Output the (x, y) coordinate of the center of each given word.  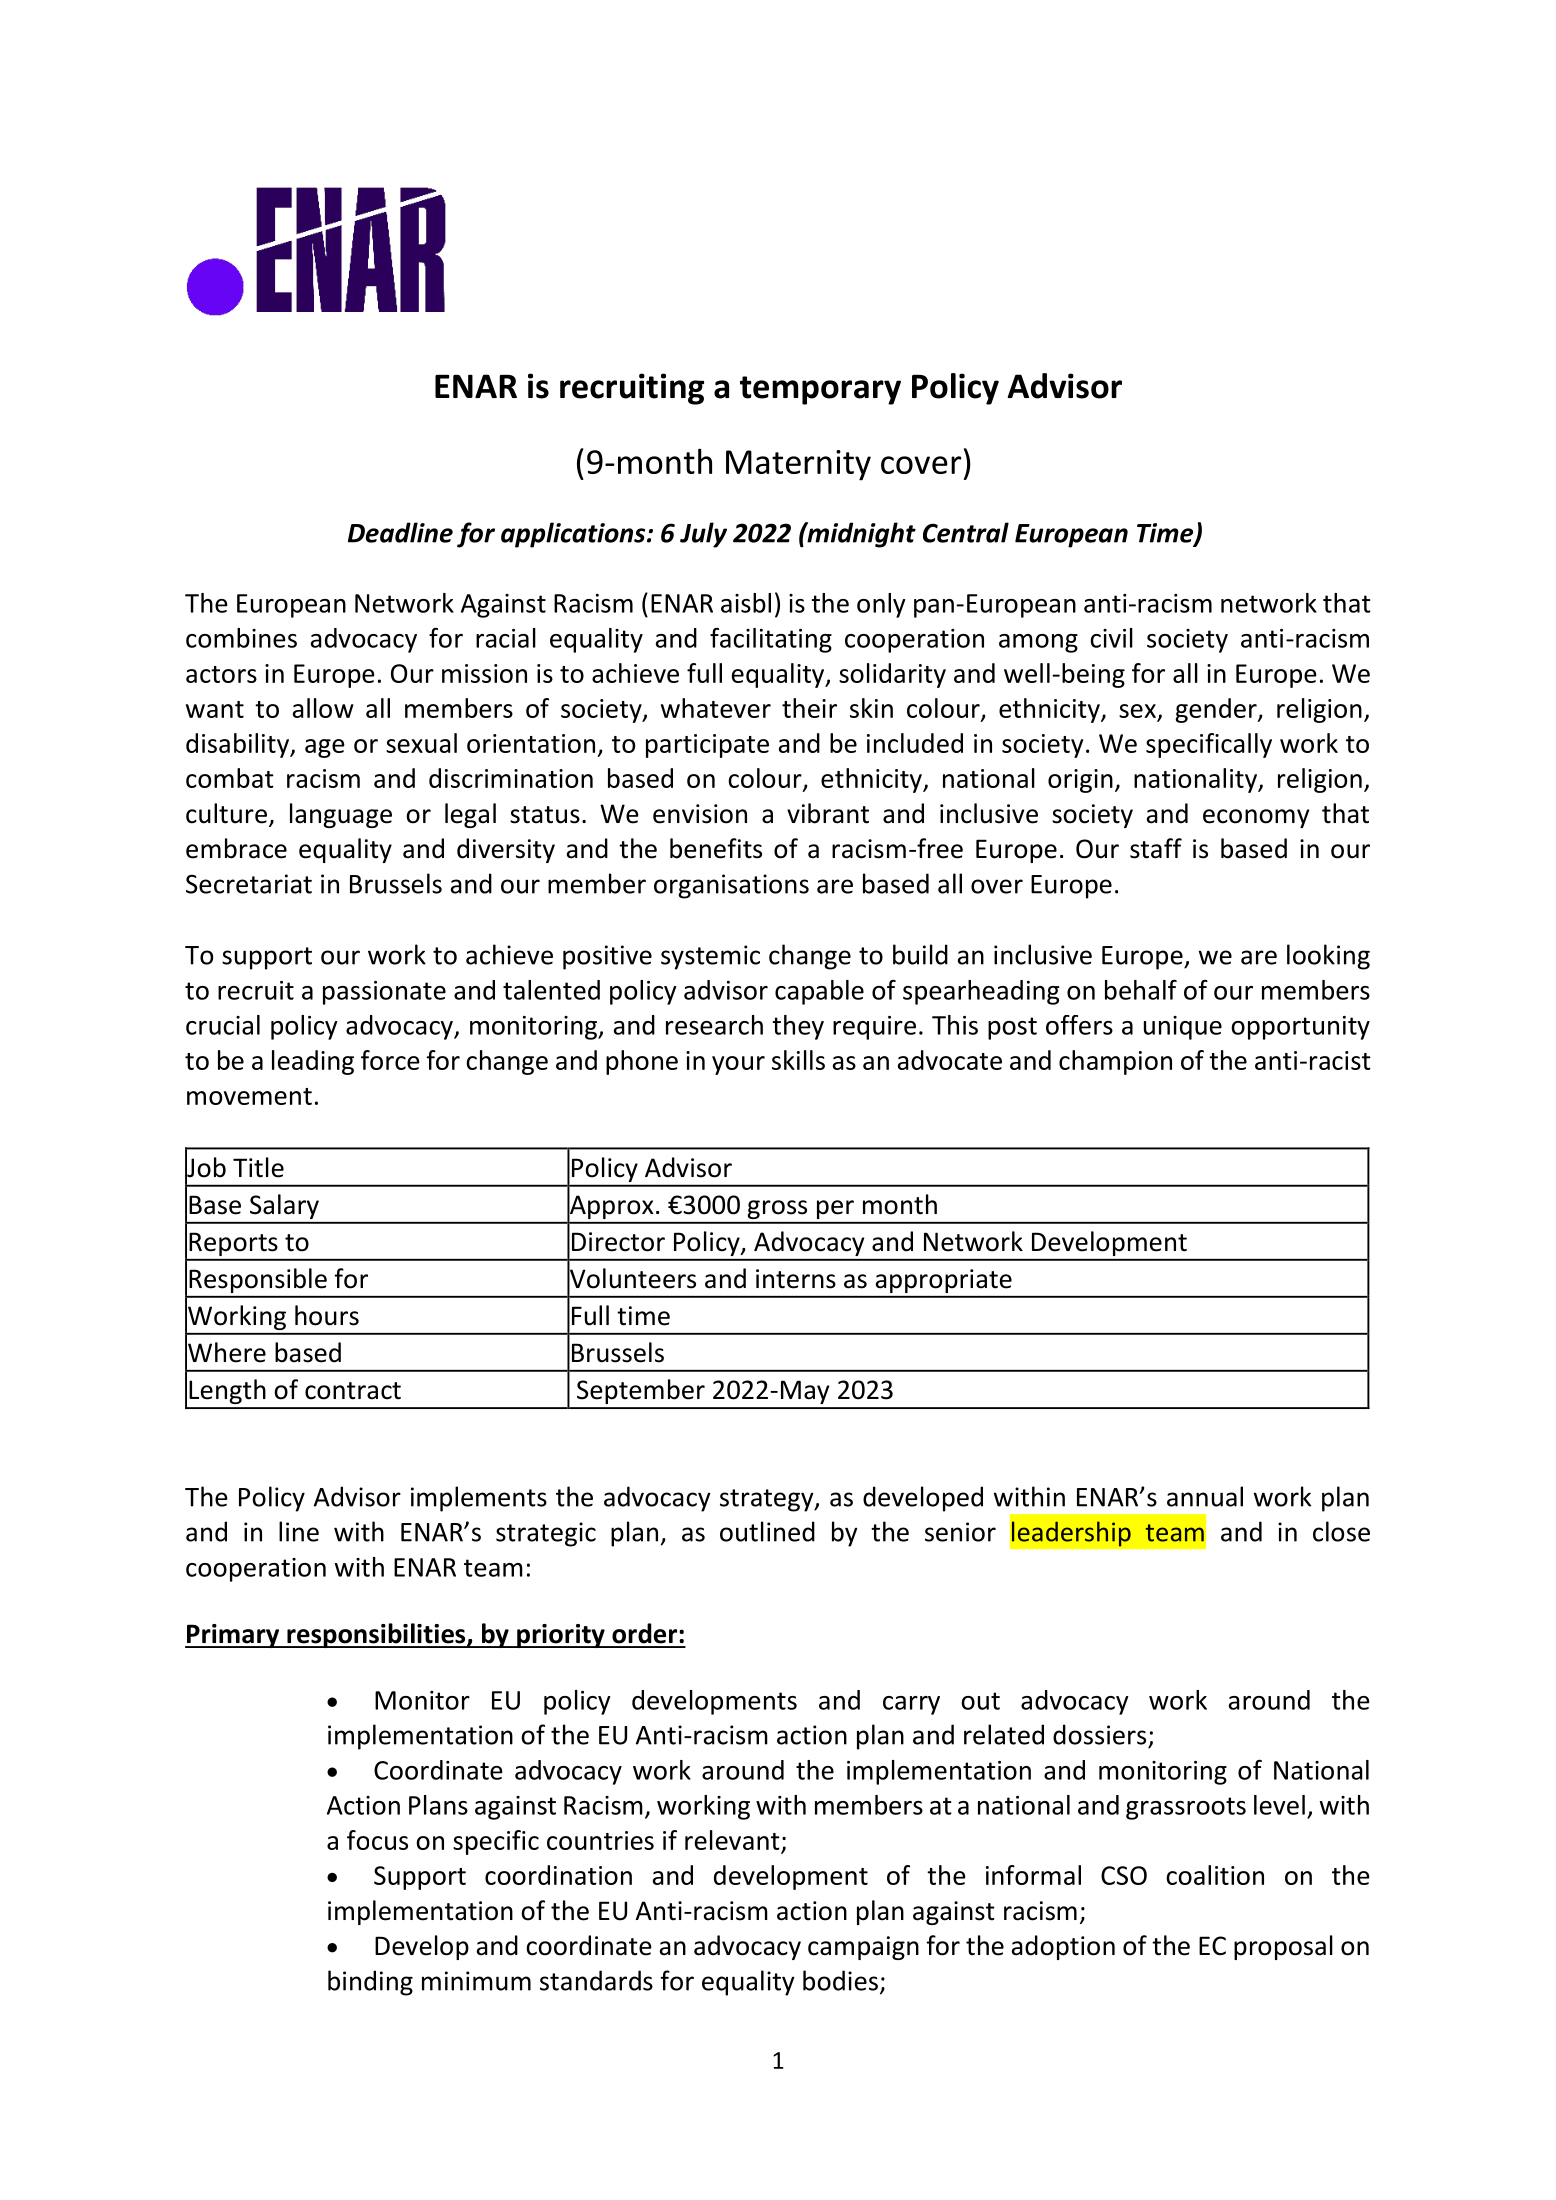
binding (370, 1983)
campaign (863, 1948)
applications (574, 535)
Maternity (798, 465)
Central (966, 532)
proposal (1283, 1947)
